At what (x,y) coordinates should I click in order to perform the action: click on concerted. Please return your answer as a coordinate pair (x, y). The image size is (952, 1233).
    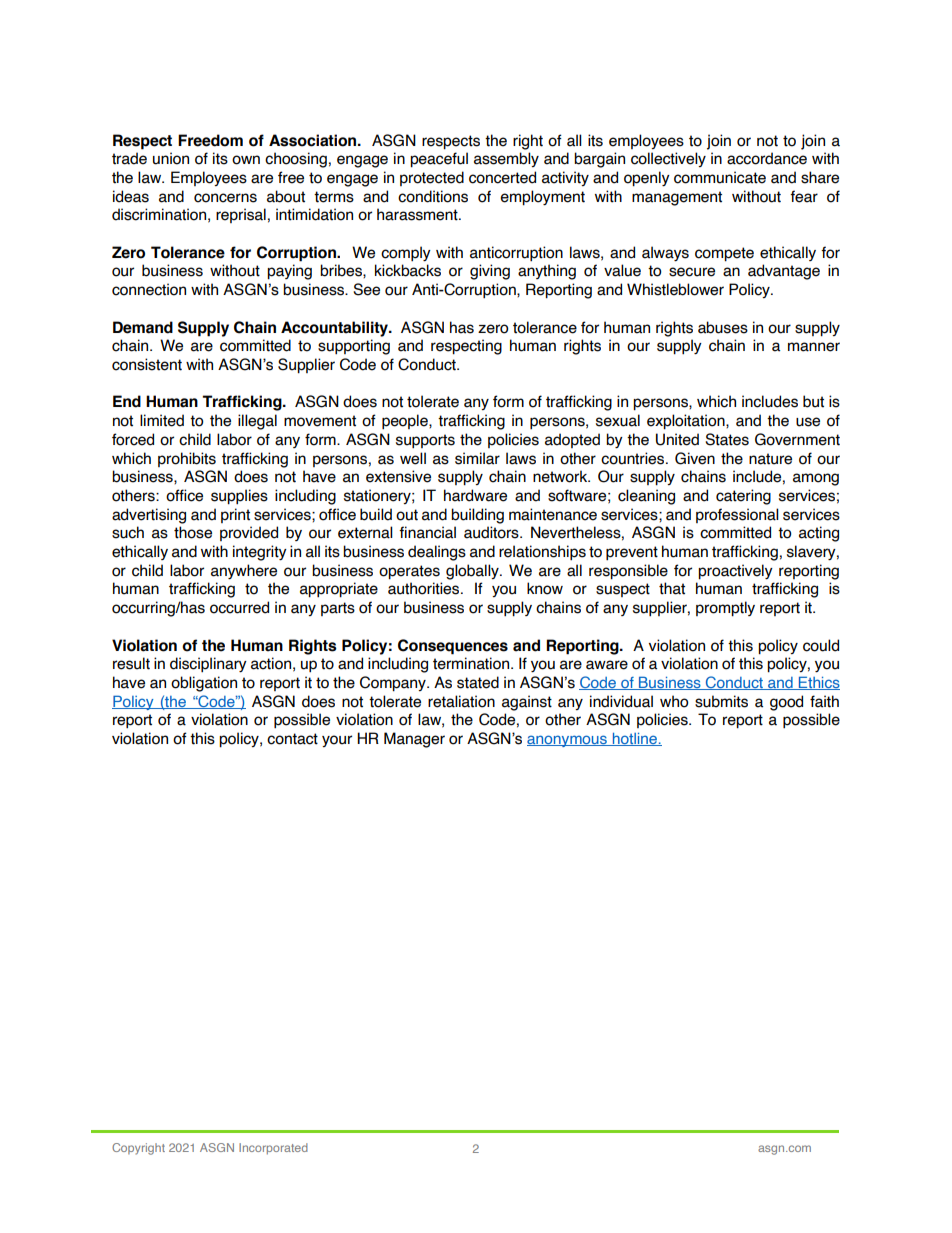
    Looking at the image, I should click on (502, 177).
